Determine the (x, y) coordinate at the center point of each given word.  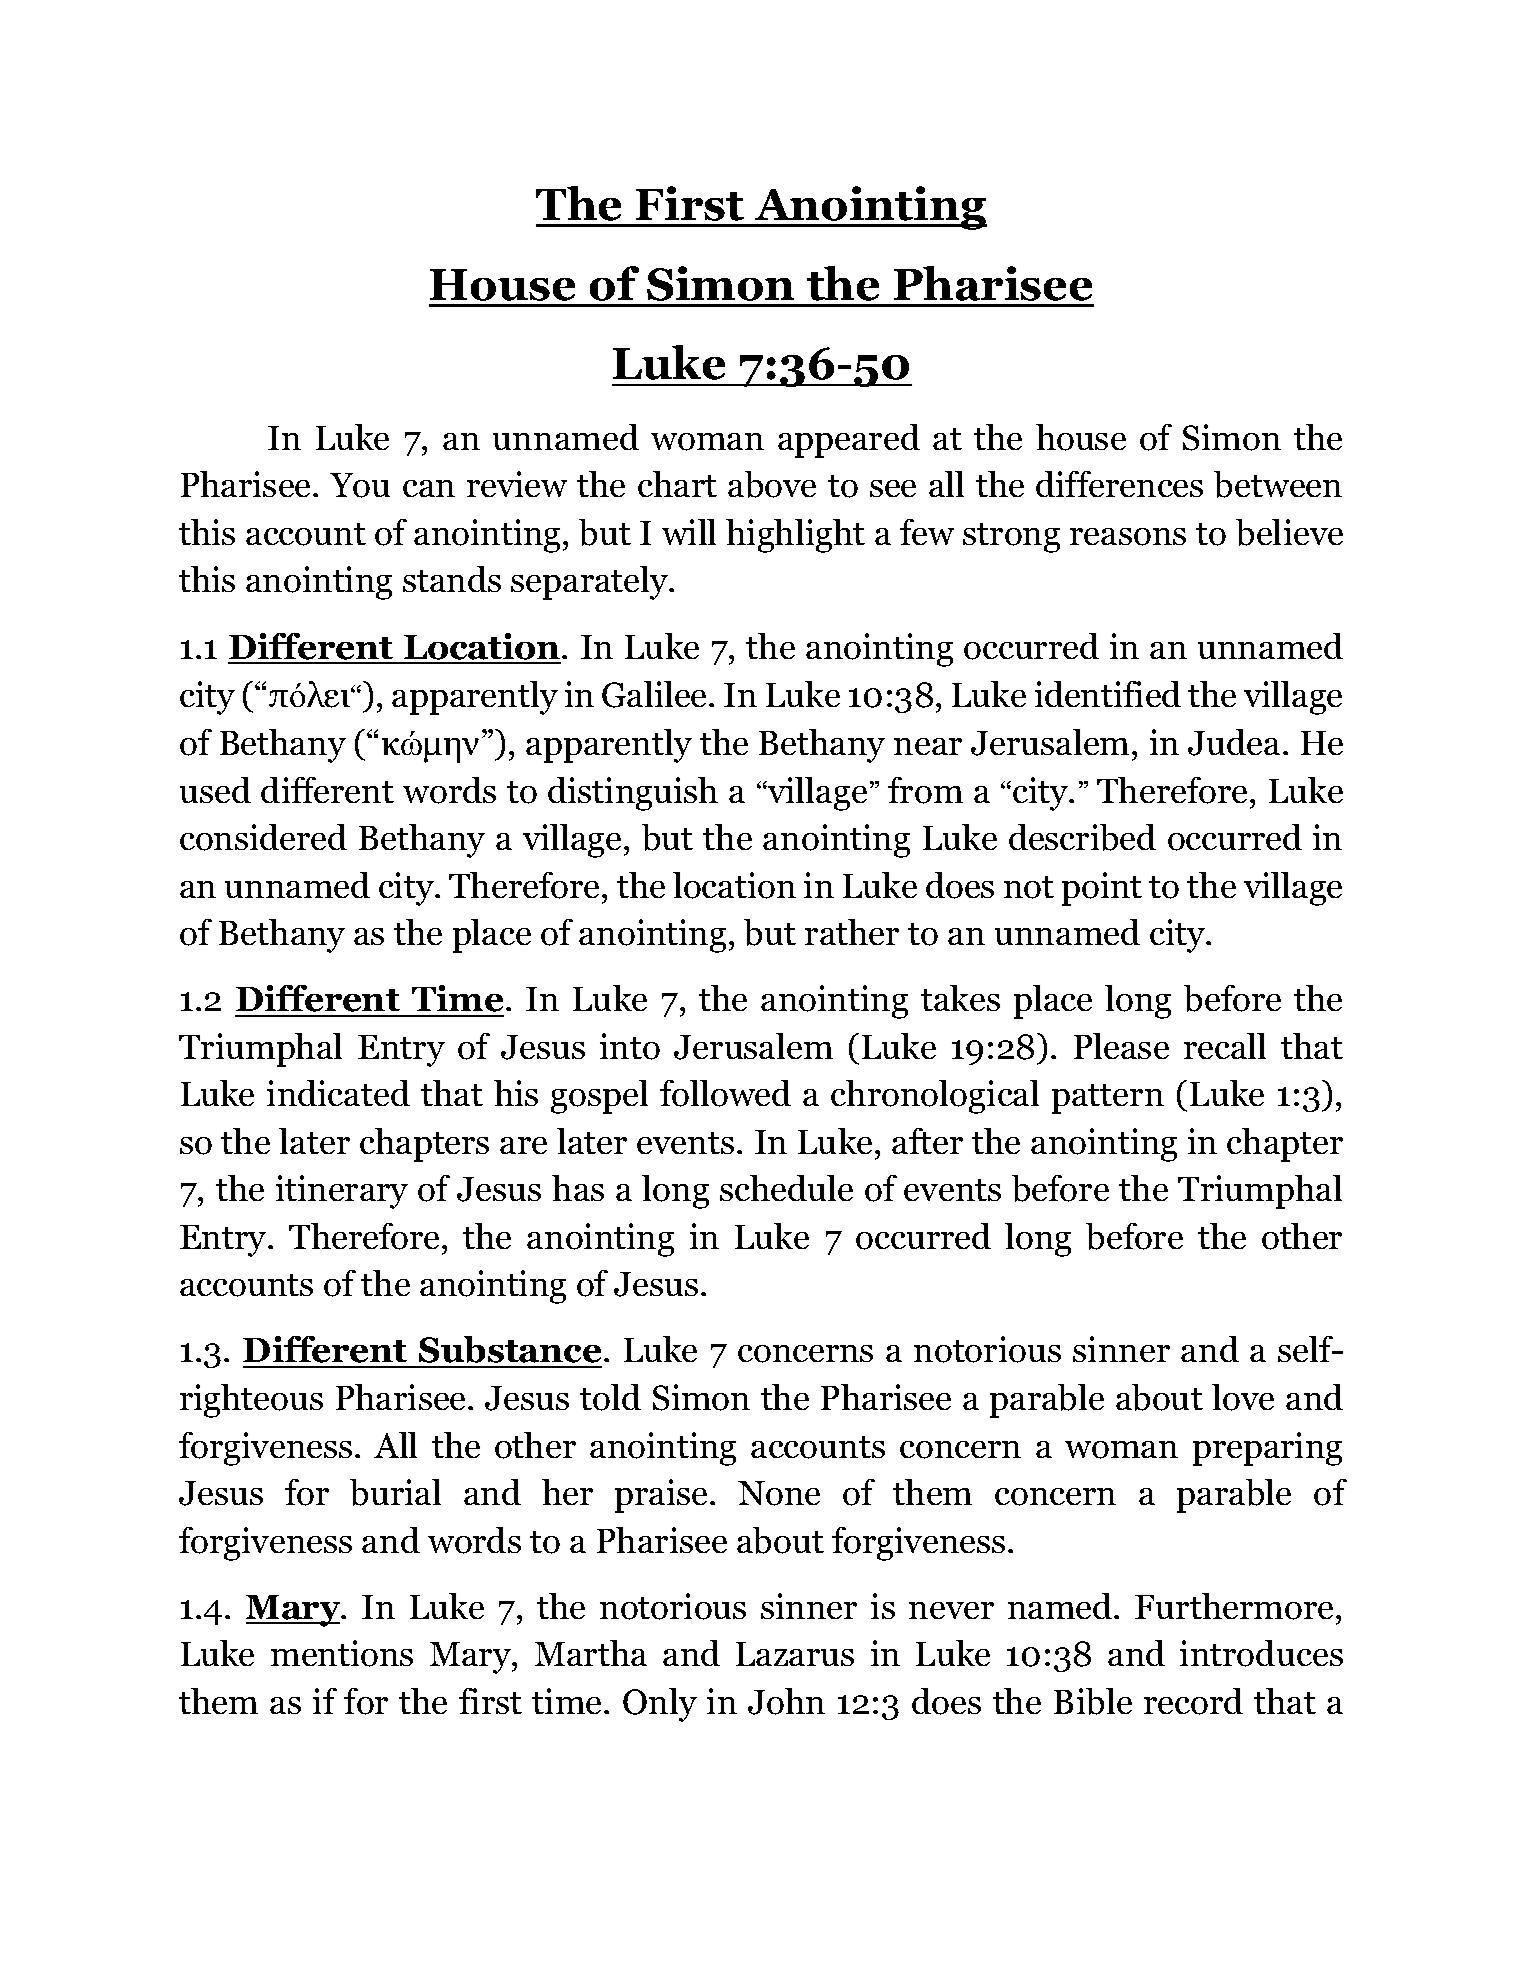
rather (852, 932)
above (772, 484)
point (1102, 889)
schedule (786, 1188)
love (1243, 1397)
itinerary (342, 1192)
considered (263, 837)
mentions (342, 1653)
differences (1119, 484)
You (360, 485)
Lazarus (795, 1654)
